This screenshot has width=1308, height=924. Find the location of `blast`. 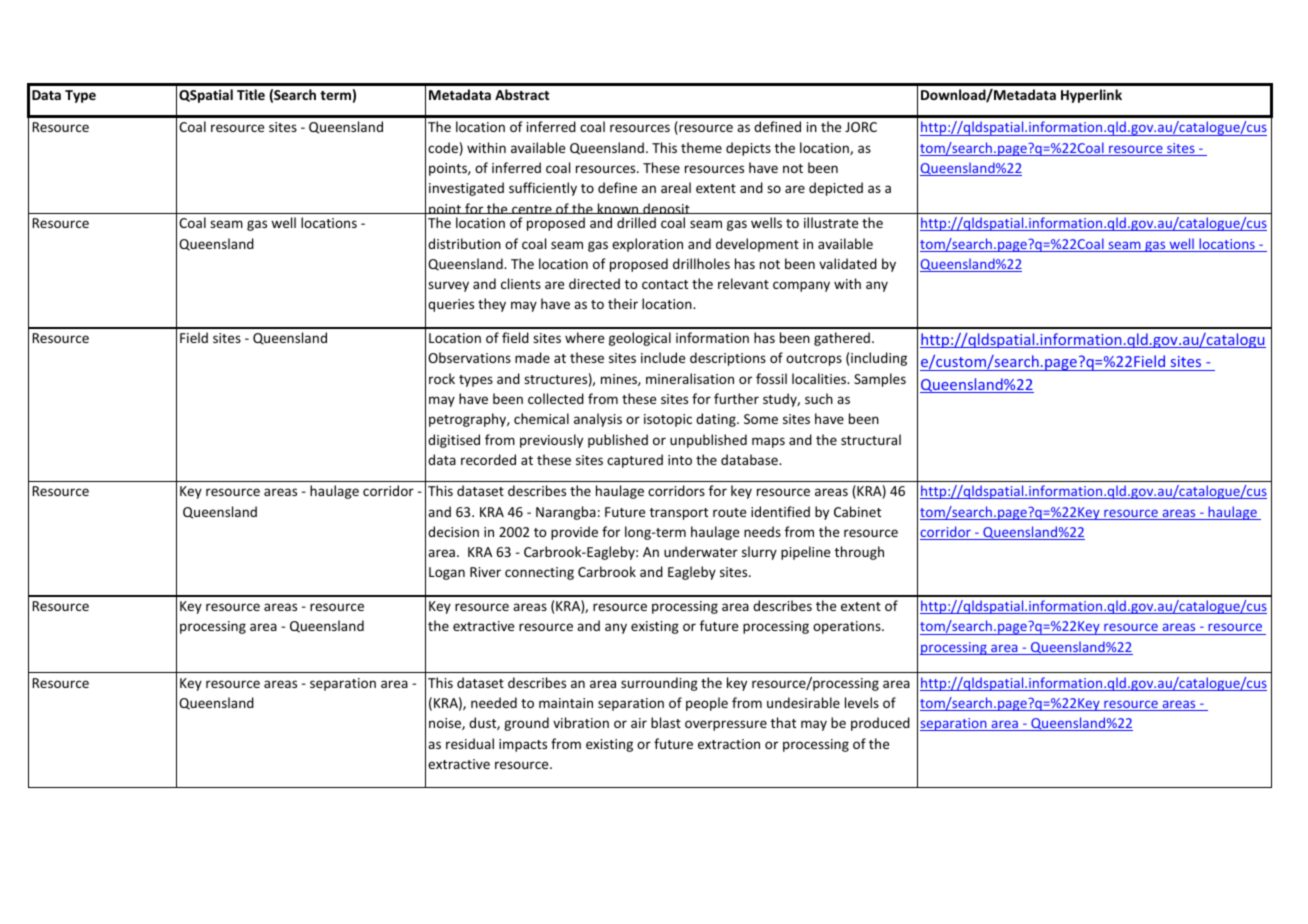

blast is located at coordinates (666, 722).
